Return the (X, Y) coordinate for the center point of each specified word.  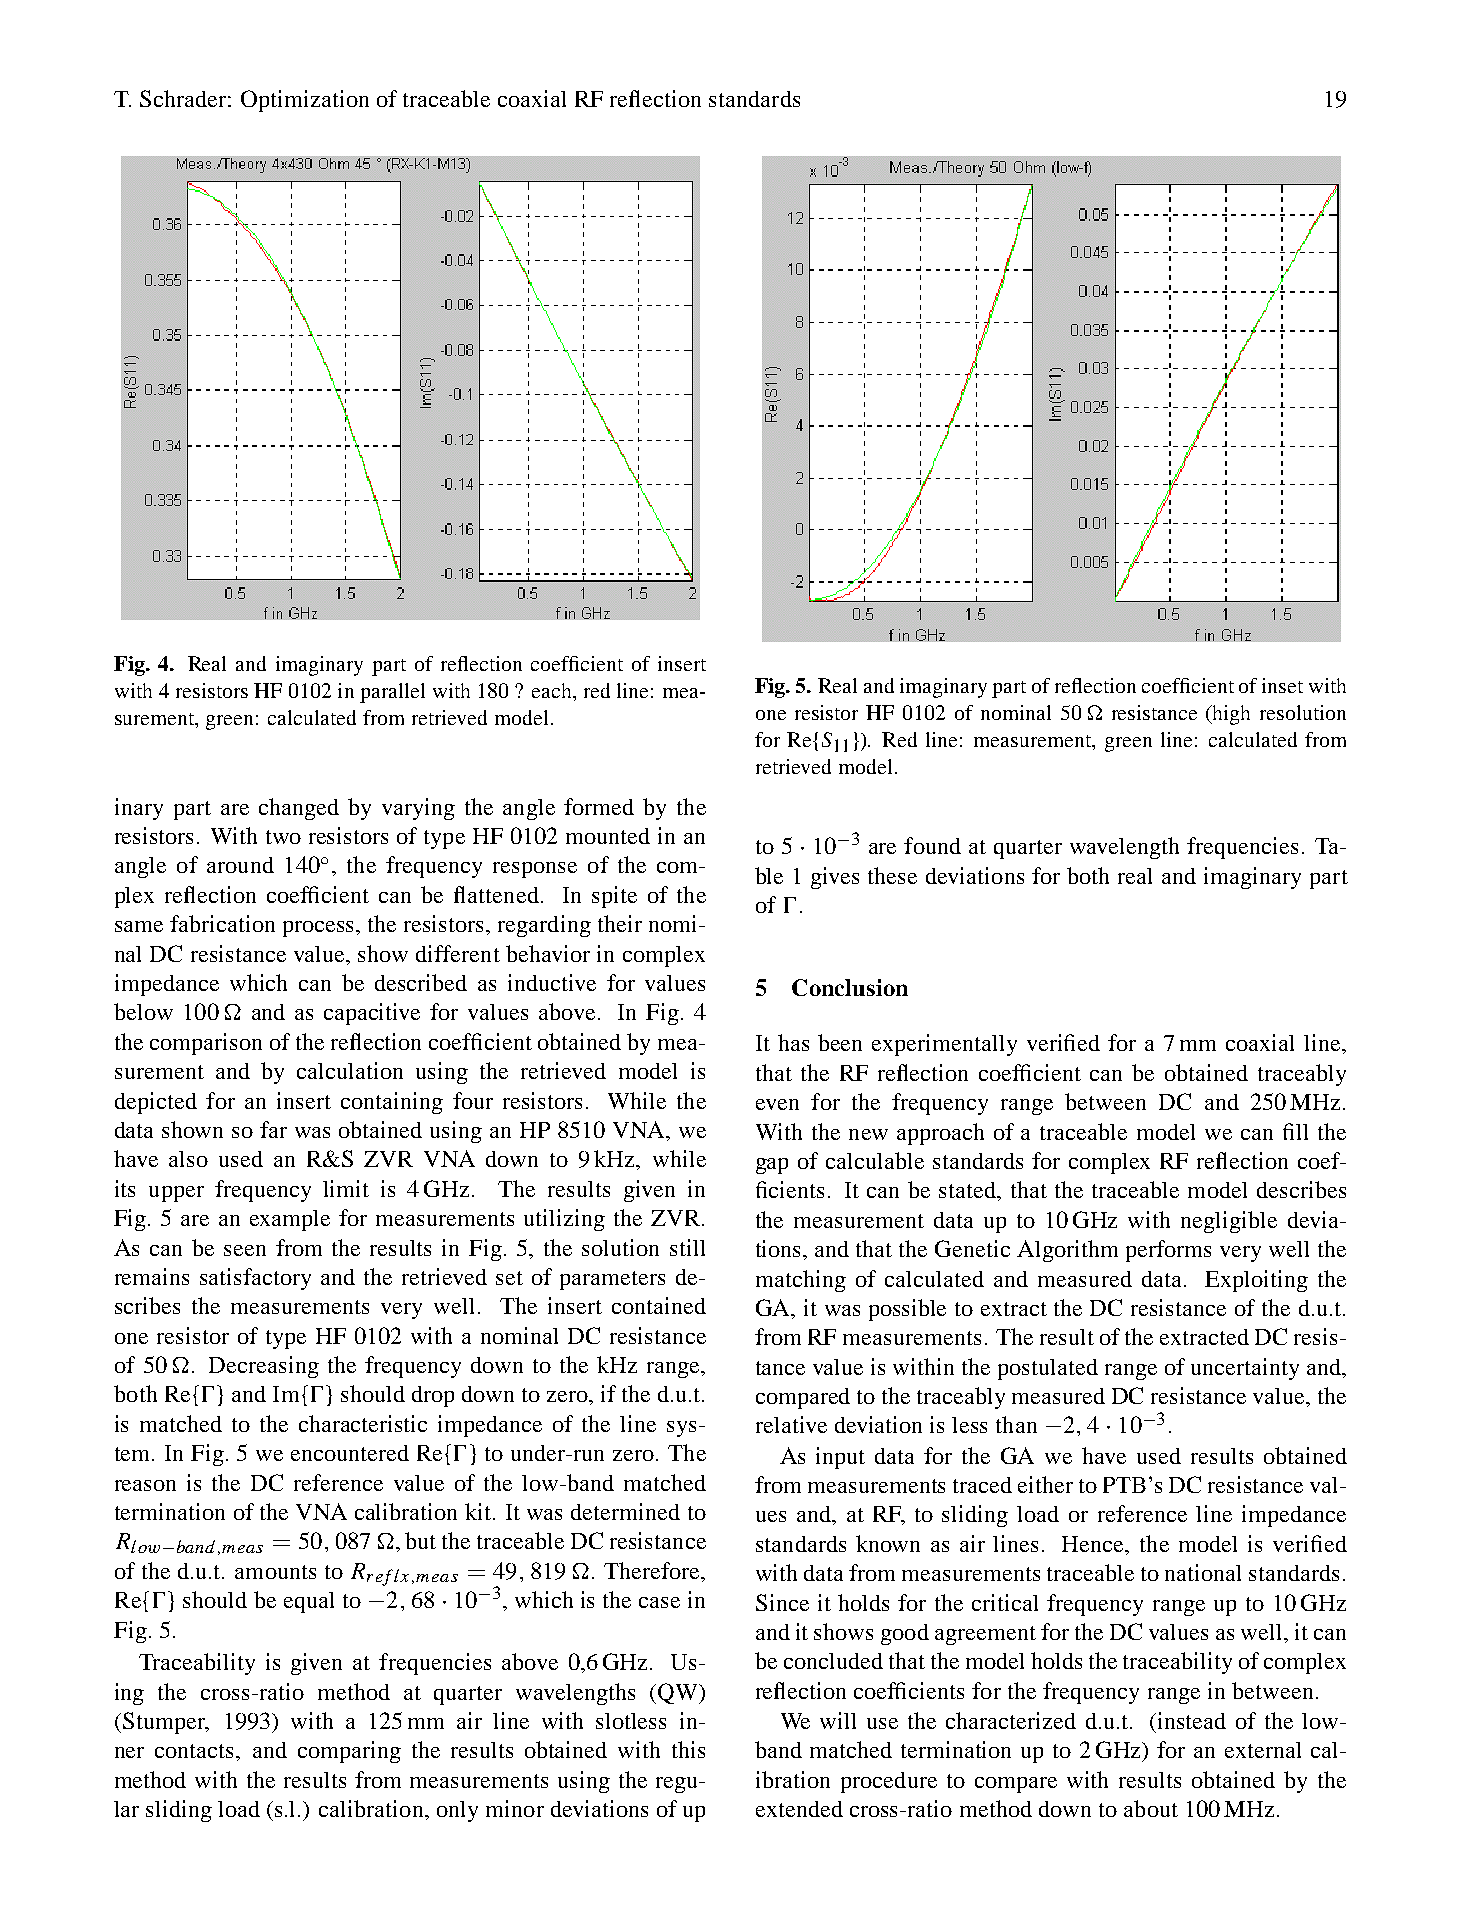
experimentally (944, 1045)
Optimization (305, 101)
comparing (349, 1752)
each (553, 690)
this (688, 1749)
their (620, 923)
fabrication (222, 923)
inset (1282, 685)
